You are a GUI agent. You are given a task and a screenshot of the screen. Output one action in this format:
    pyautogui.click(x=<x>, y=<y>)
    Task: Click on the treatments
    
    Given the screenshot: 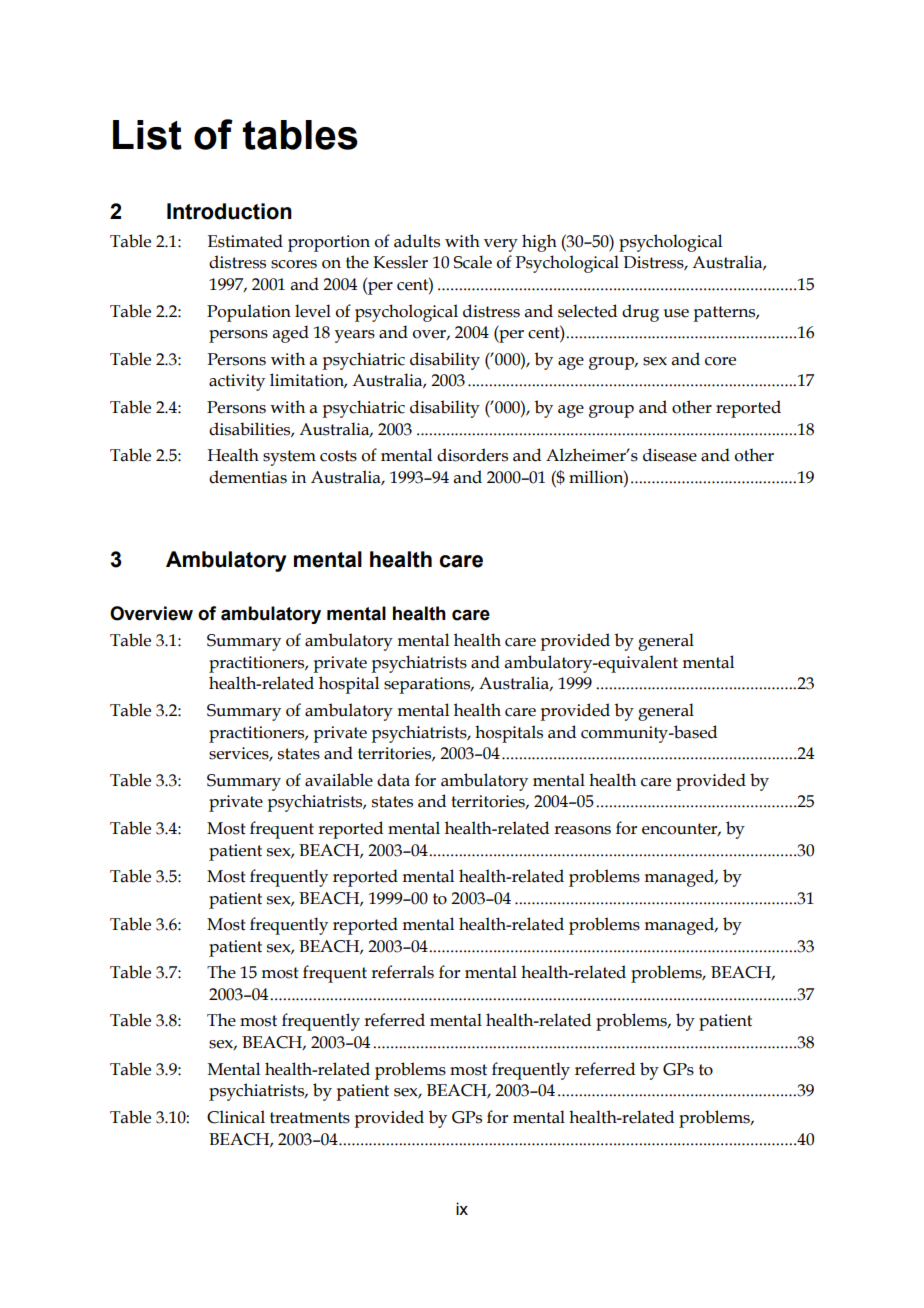 What is the action you would take?
    pyautogui.click(x=310, y=1118)
